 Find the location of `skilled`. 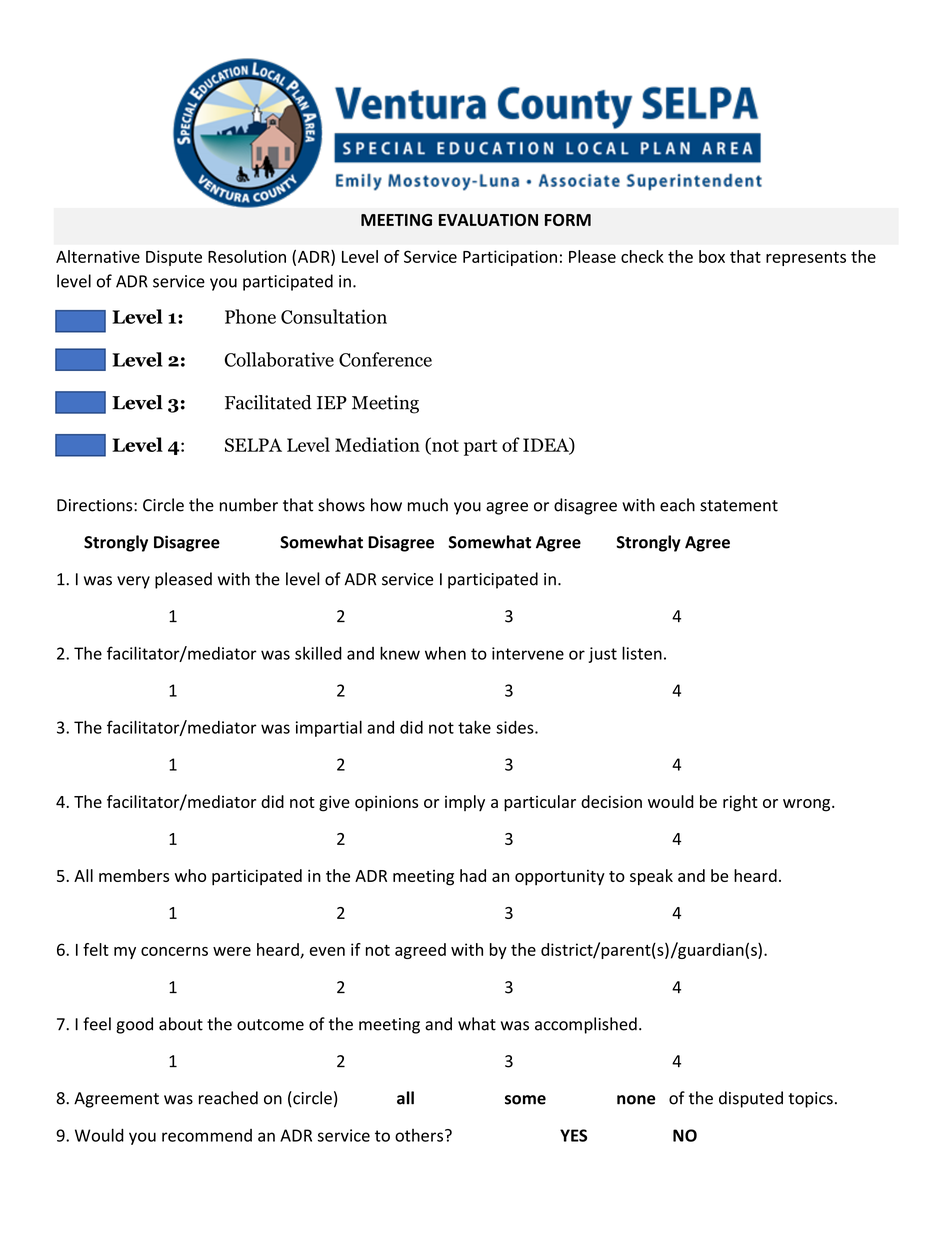

skilled is located at coordinates (318, 653).
